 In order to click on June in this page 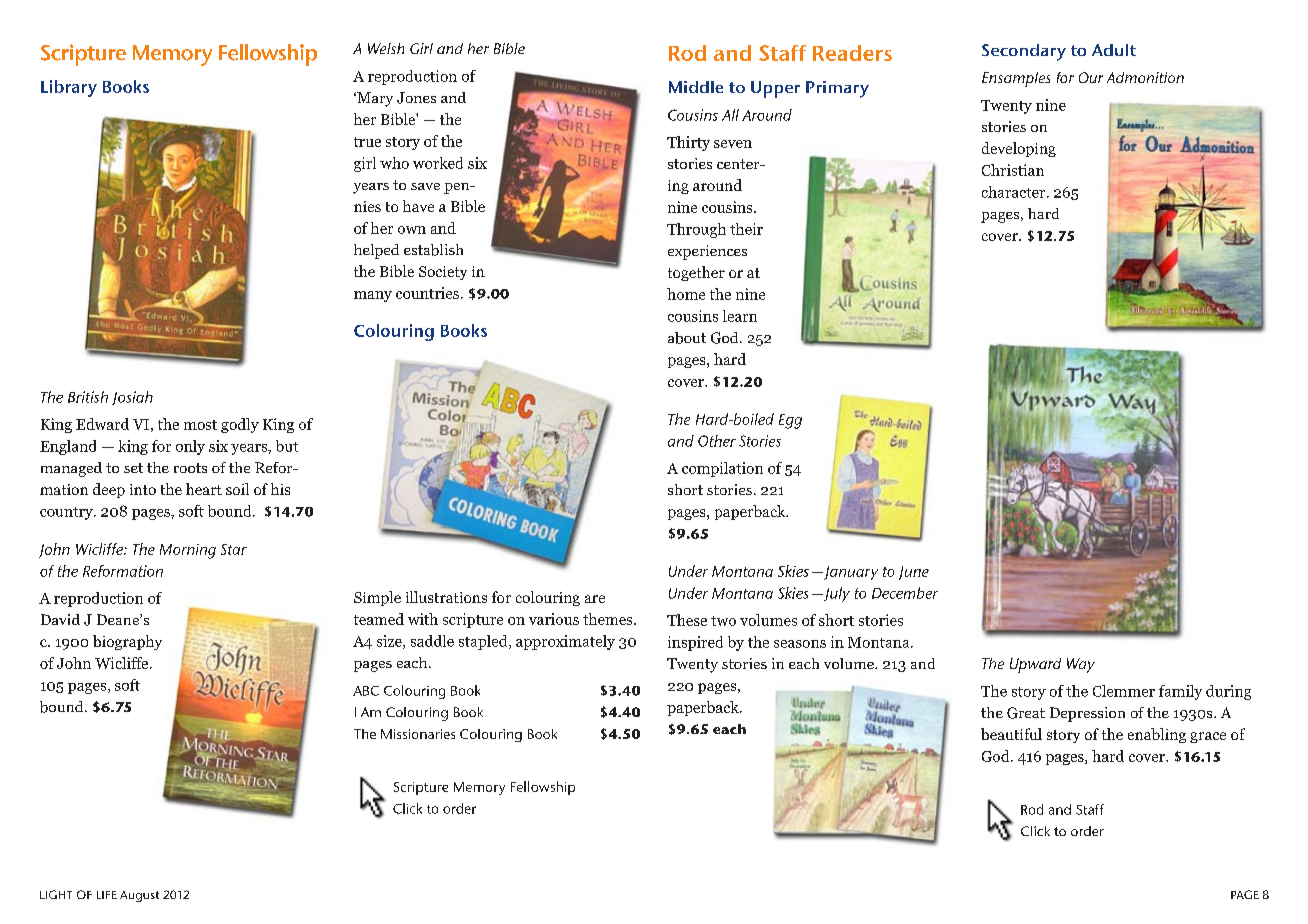, I will do `click(914, 573)`.
